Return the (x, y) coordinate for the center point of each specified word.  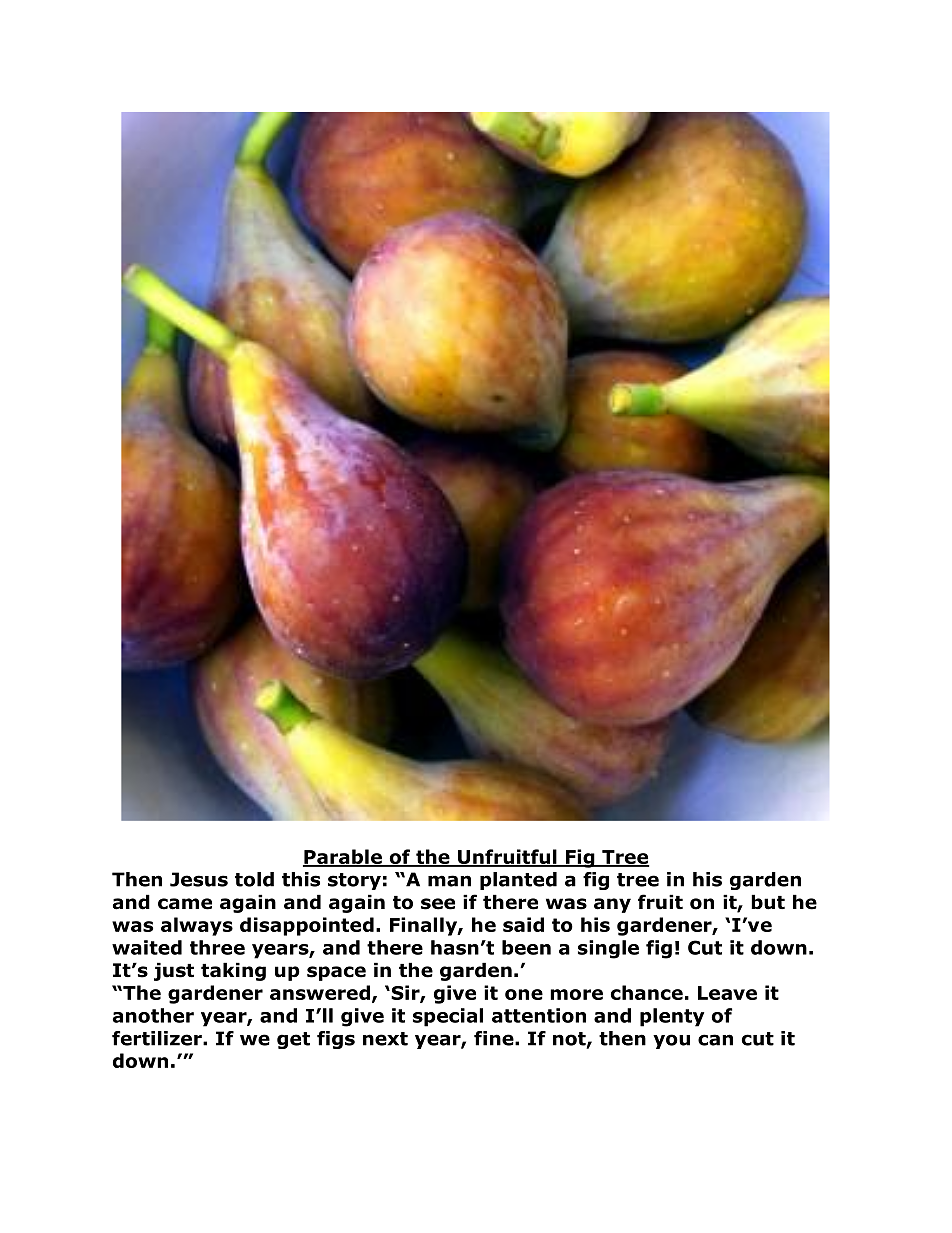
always (197, 926)
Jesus (199, 879)
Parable (343, 857)
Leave (727, 993)
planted (518, 881)
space (336, 973)
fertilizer (158, 1038)
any (612, 905)
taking (233, 971)
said (523, 924)
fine (495, 1038)
